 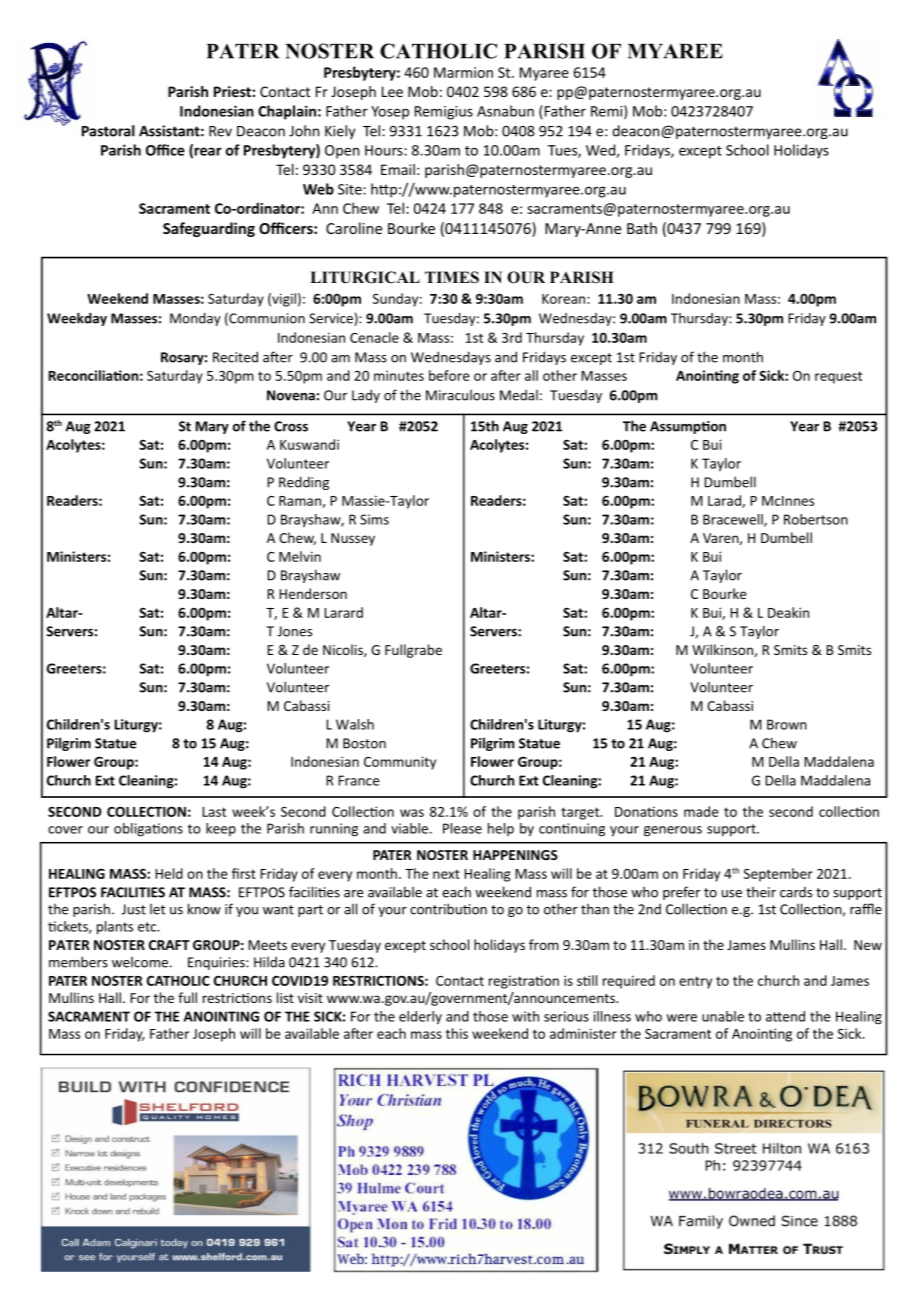 What do you see at coordinates (452, 277) in the screenshot?
I see `TIMES` at bounding box center [452, 277].
